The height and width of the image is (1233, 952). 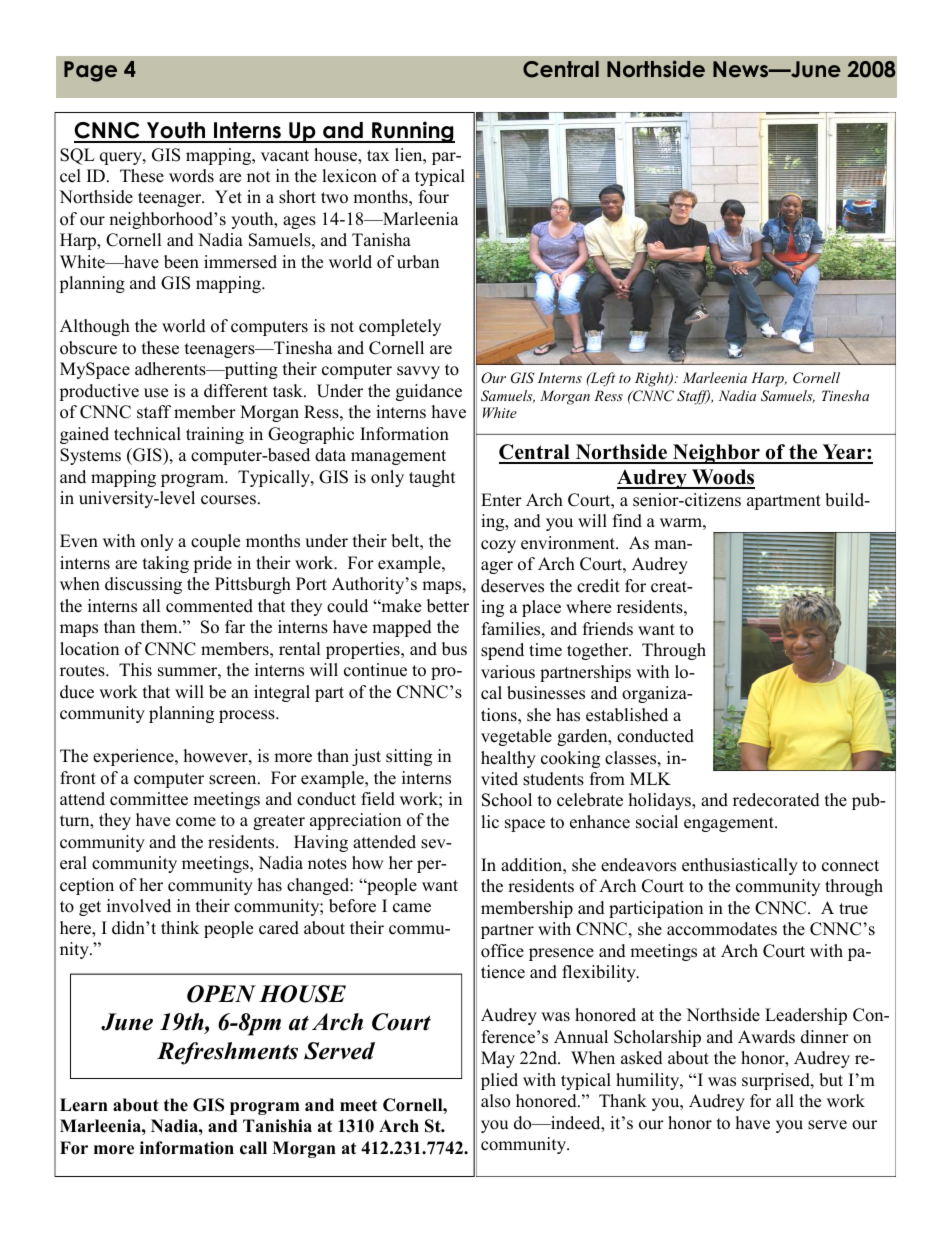 What do you see at coordinates (227, 1053) in the image?
I see `Refreshments` at bounding box center [227, 1053].
